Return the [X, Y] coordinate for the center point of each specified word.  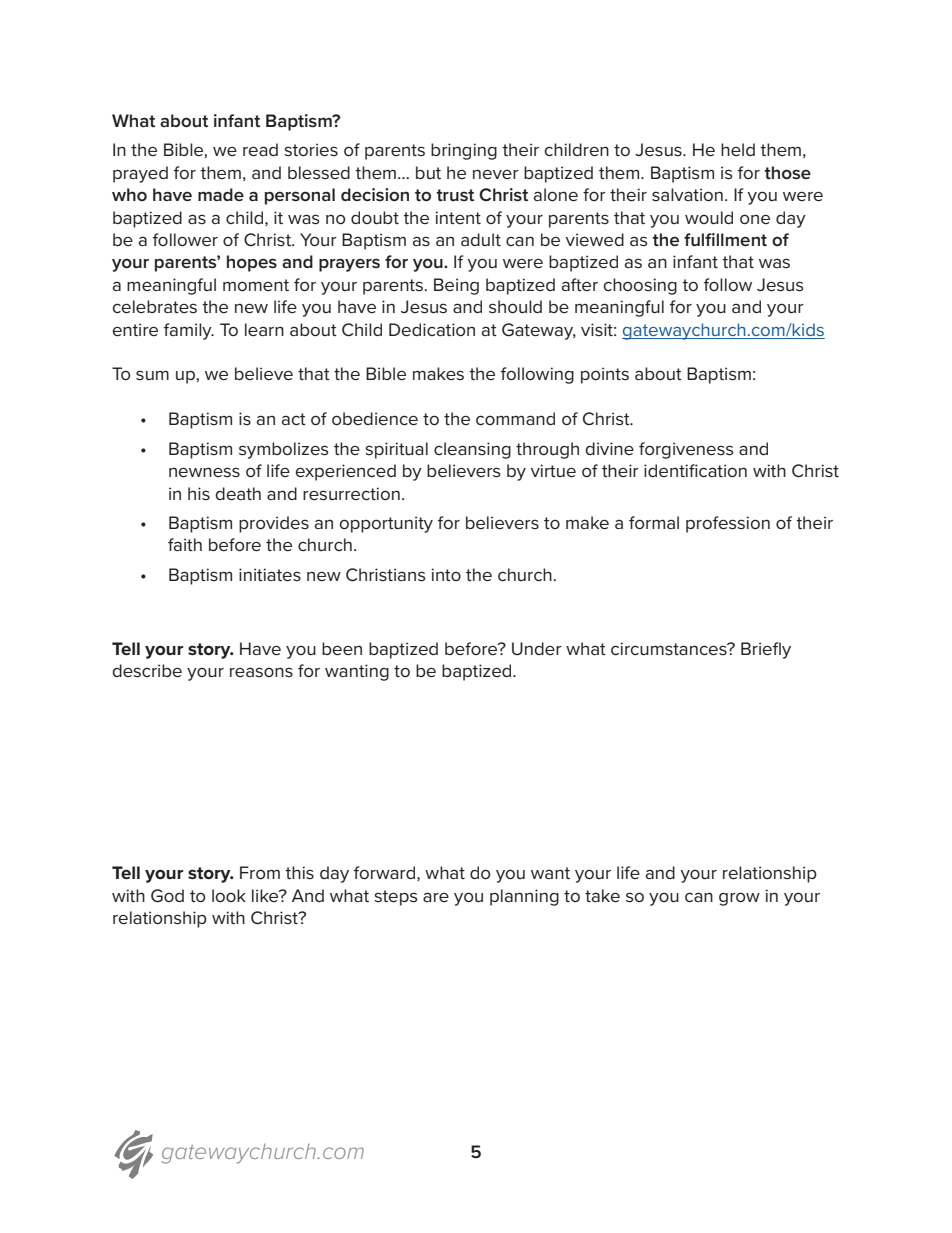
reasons [261, 672]
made [221, 194]
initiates [270, 575]
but [428, 172]
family [189, 331]
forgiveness [686, 450]
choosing [640, 286]
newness [204, 472]
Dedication [432, 330]
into [446, 574]
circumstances [670, 649]
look [229, 895]
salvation [687, 194]
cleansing [472, 450]
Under [537, 649]
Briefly [766, 650]
